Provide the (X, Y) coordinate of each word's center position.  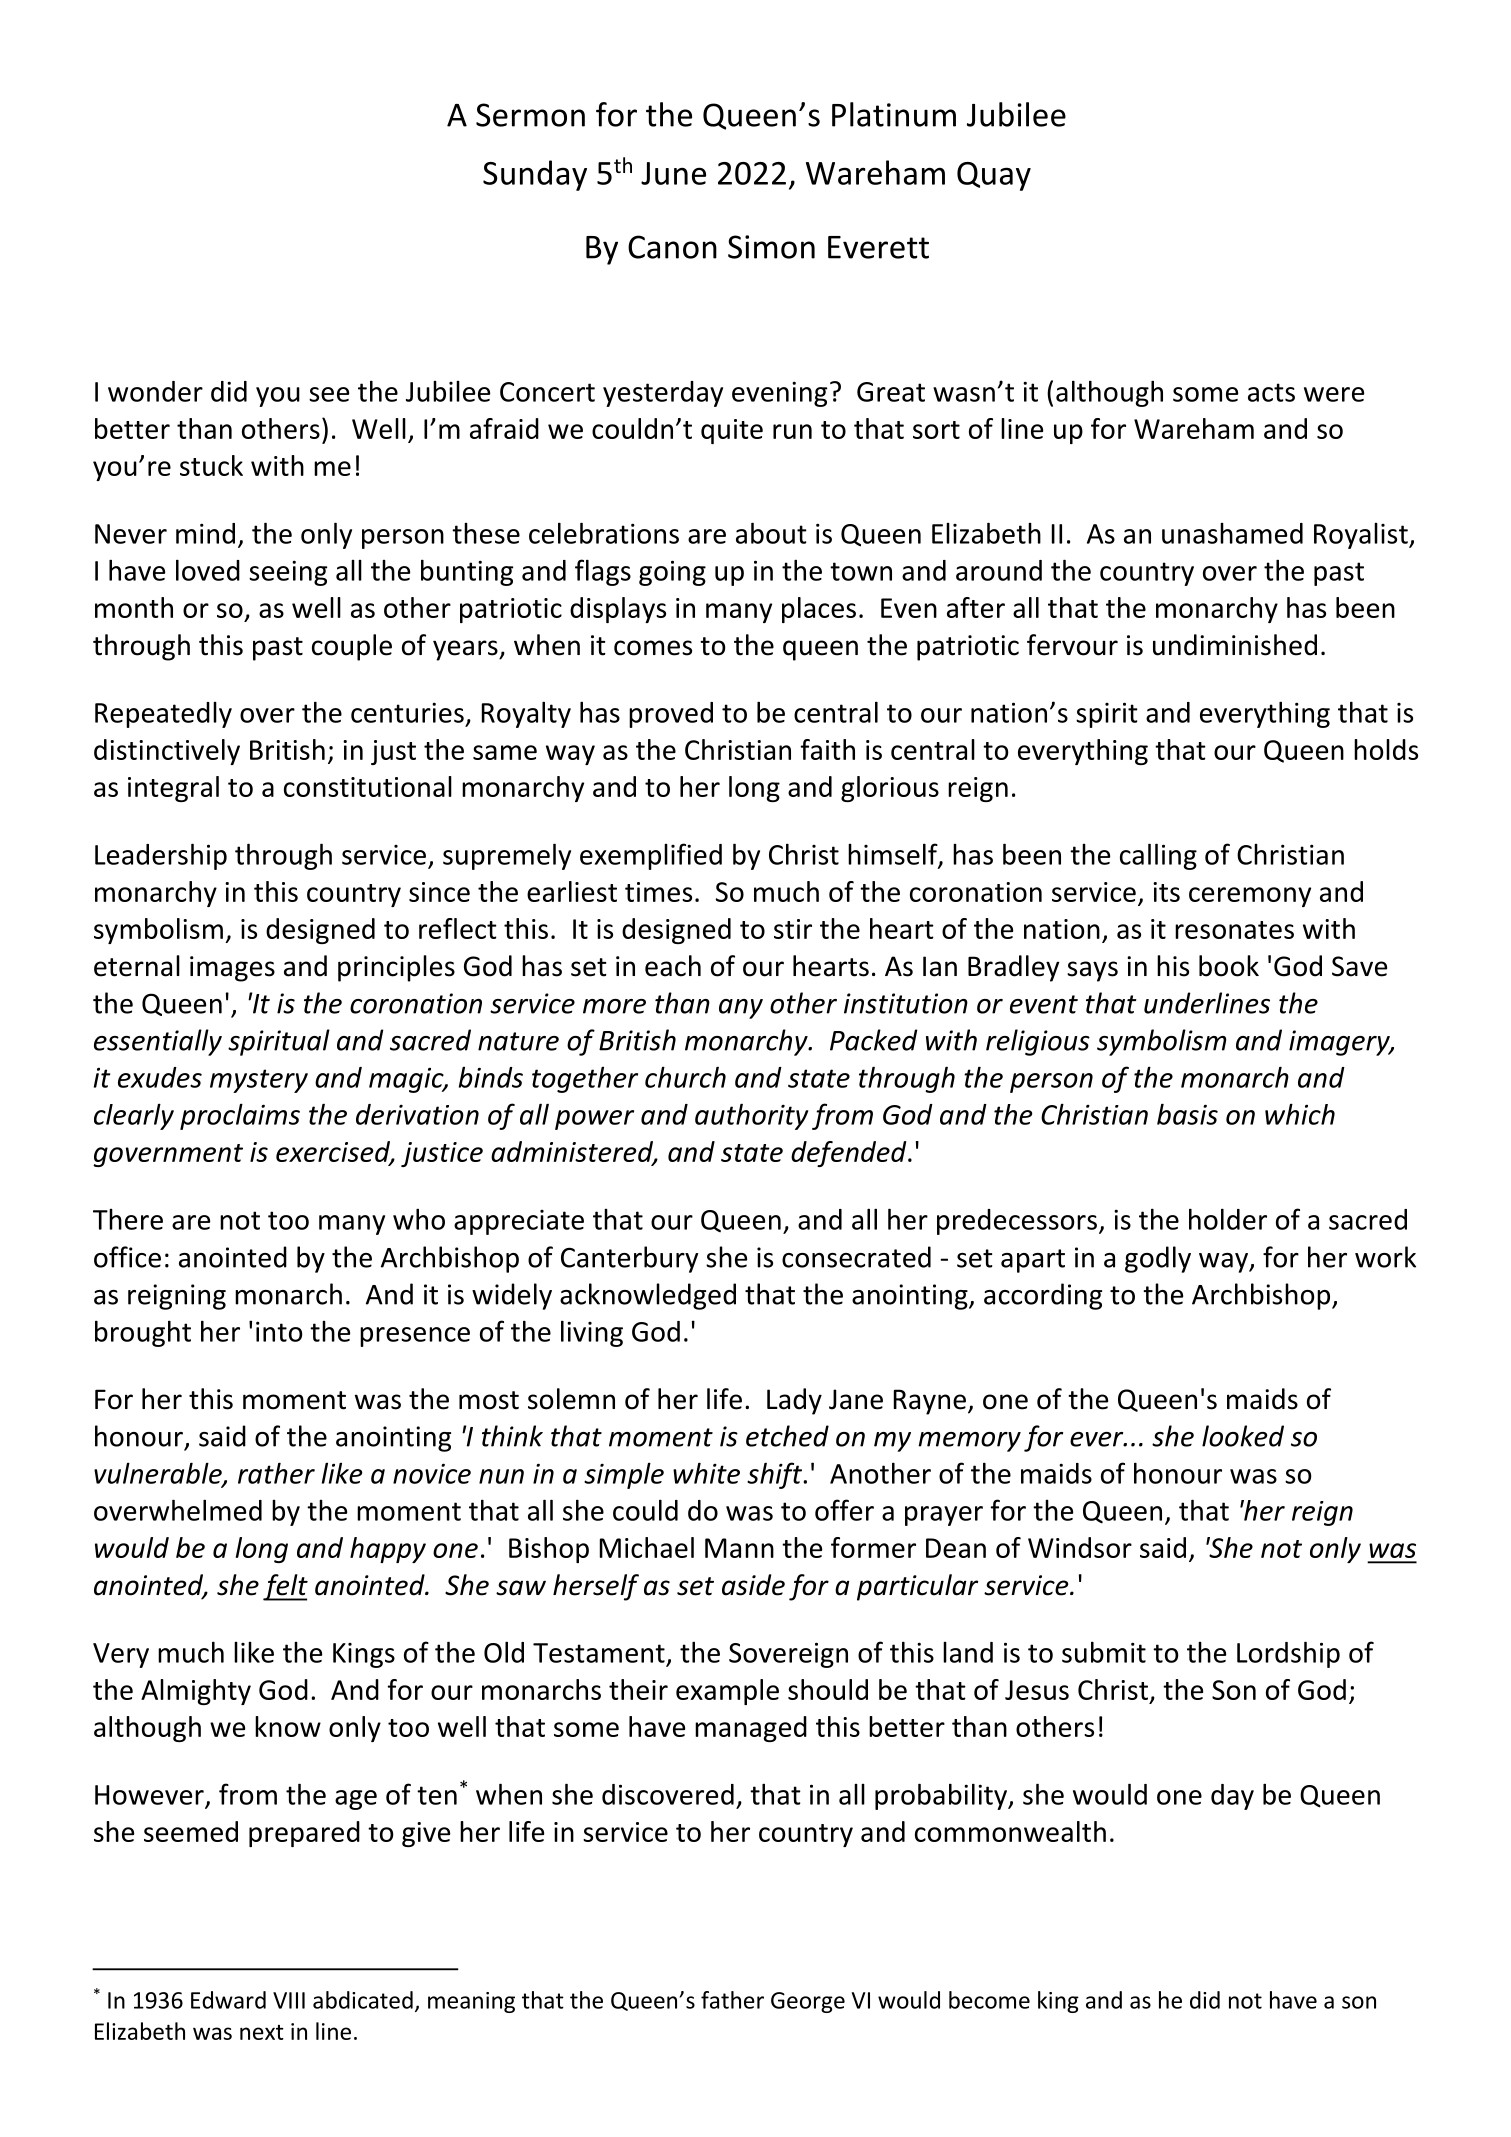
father (732, 2000)
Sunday (535, 175)
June (673, 173)
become (989, 2000)
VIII (289, 2000)
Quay (994, 176)
